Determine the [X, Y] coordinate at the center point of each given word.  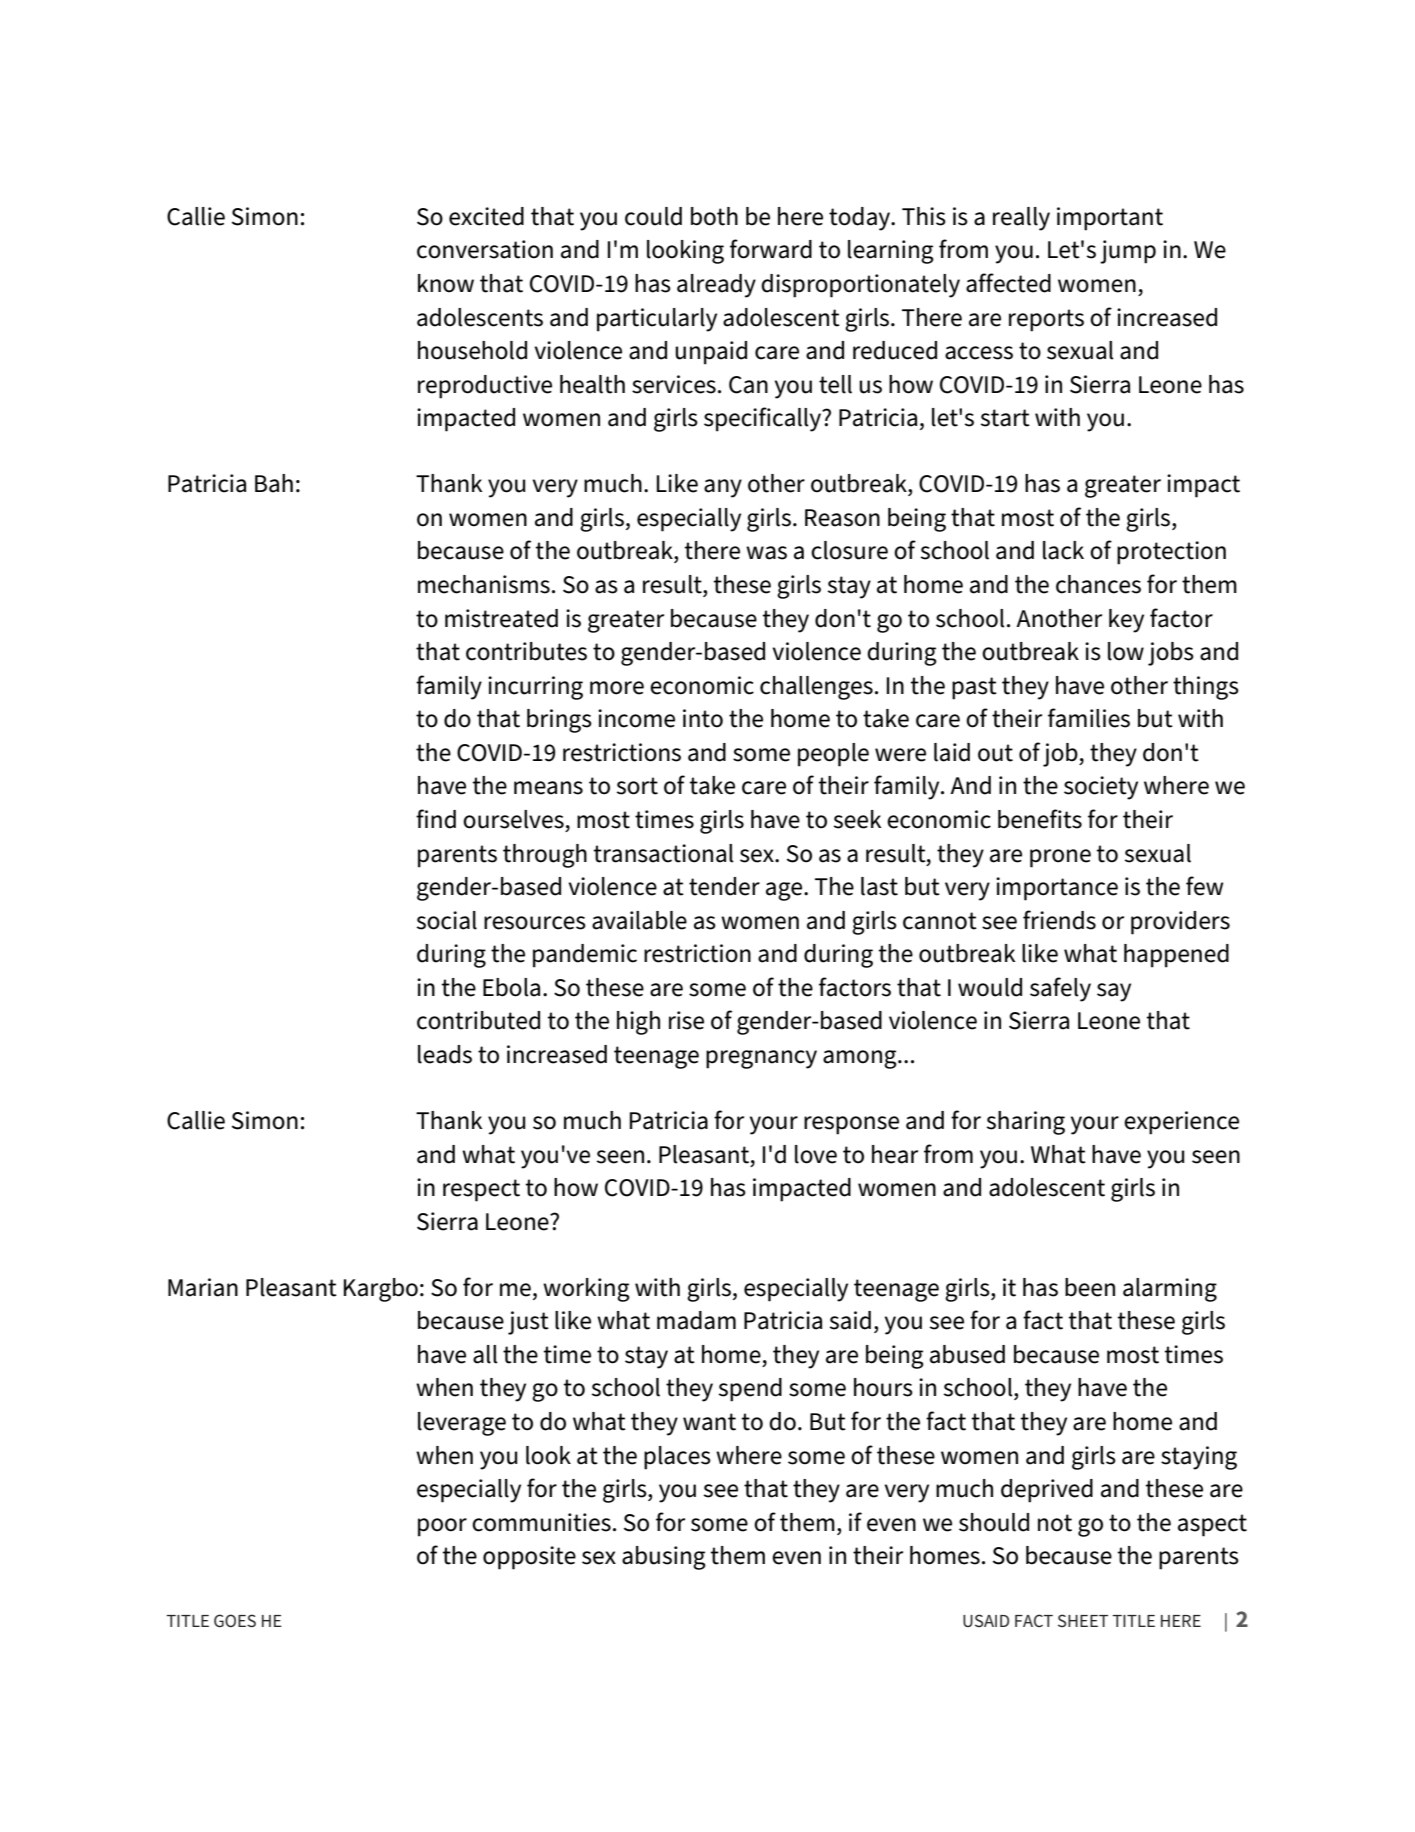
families [1089, 718]
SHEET [1083, 1620]
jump [1128, 252]
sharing [1026, 1123]
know [446, 283]
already [716, 286]
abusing [664, 1558]
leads [445, 1054]
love [816, 1154]
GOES [235, 1620]
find [436, 819]
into [703, 718]
